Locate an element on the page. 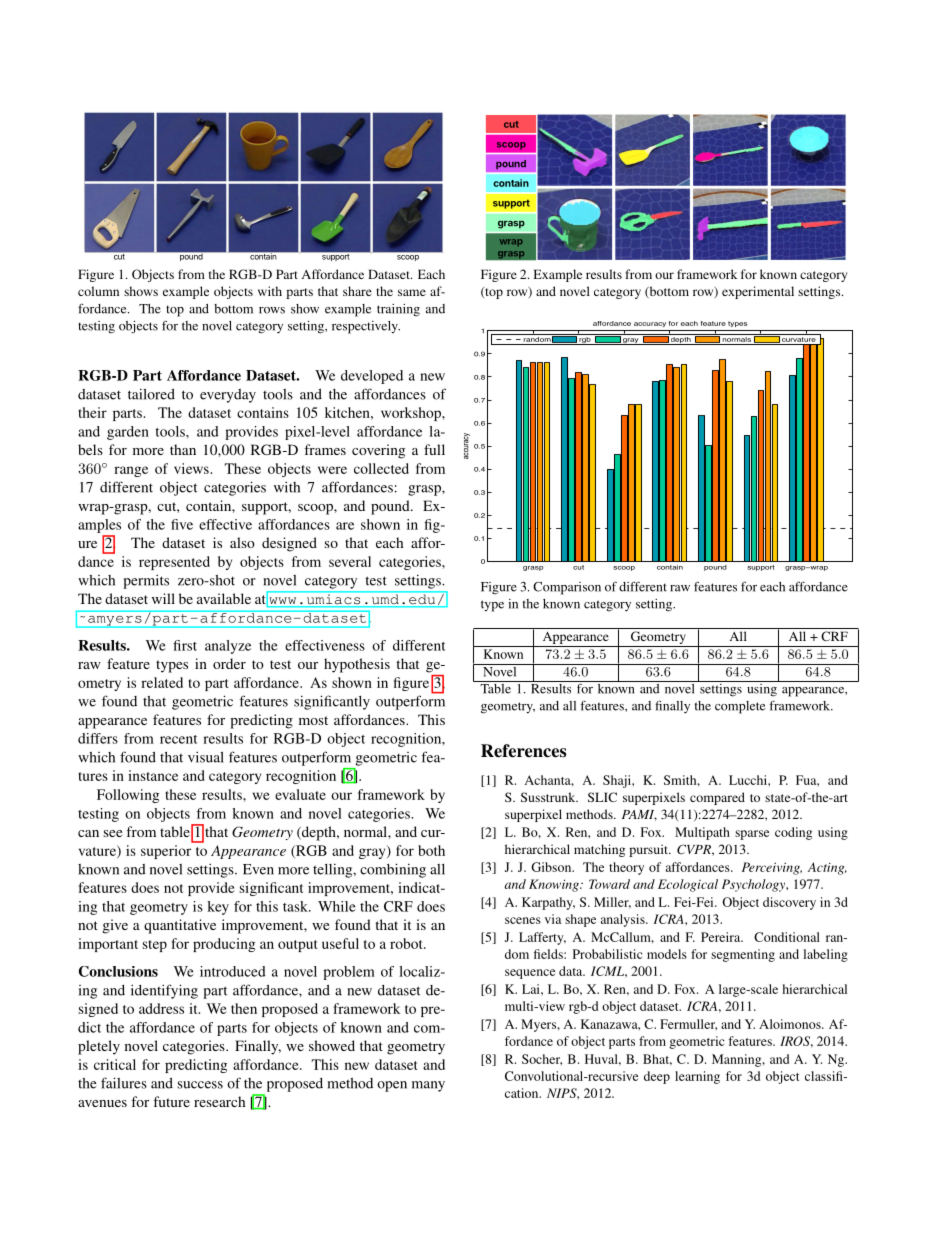 The width and height of the page is (952, 1233). several is located at coordinates (350, 561).
